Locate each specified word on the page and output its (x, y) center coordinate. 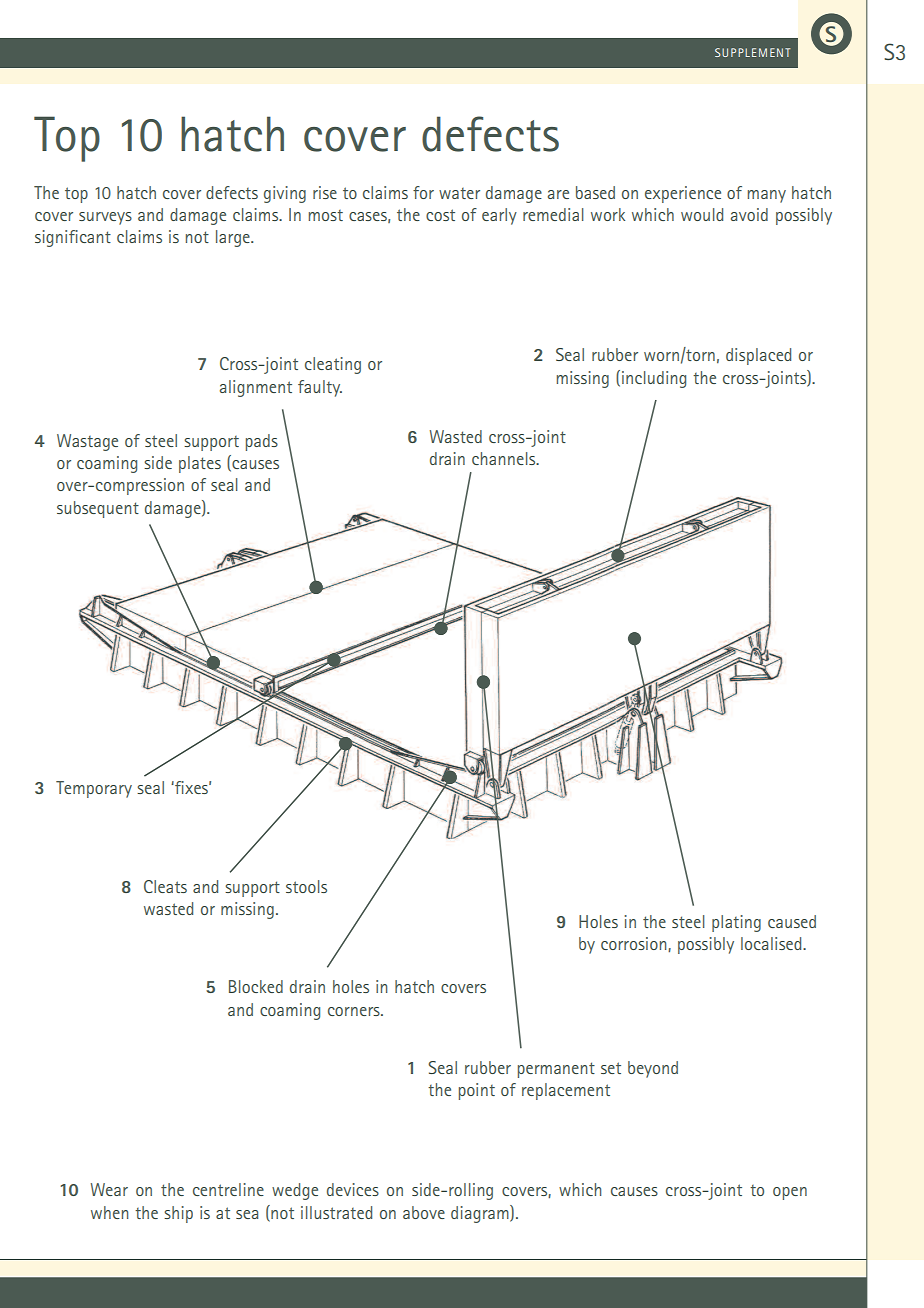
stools (306, 886)
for (423, 192)
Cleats (165, 886)
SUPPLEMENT (752, 52)
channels (505, 458)
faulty (320, 388)
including (654, 379)
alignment (256, 388)
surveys (105, 218)
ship (178, 1214)
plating (736, 923)
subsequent (98, 509)
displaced (758, 356)
